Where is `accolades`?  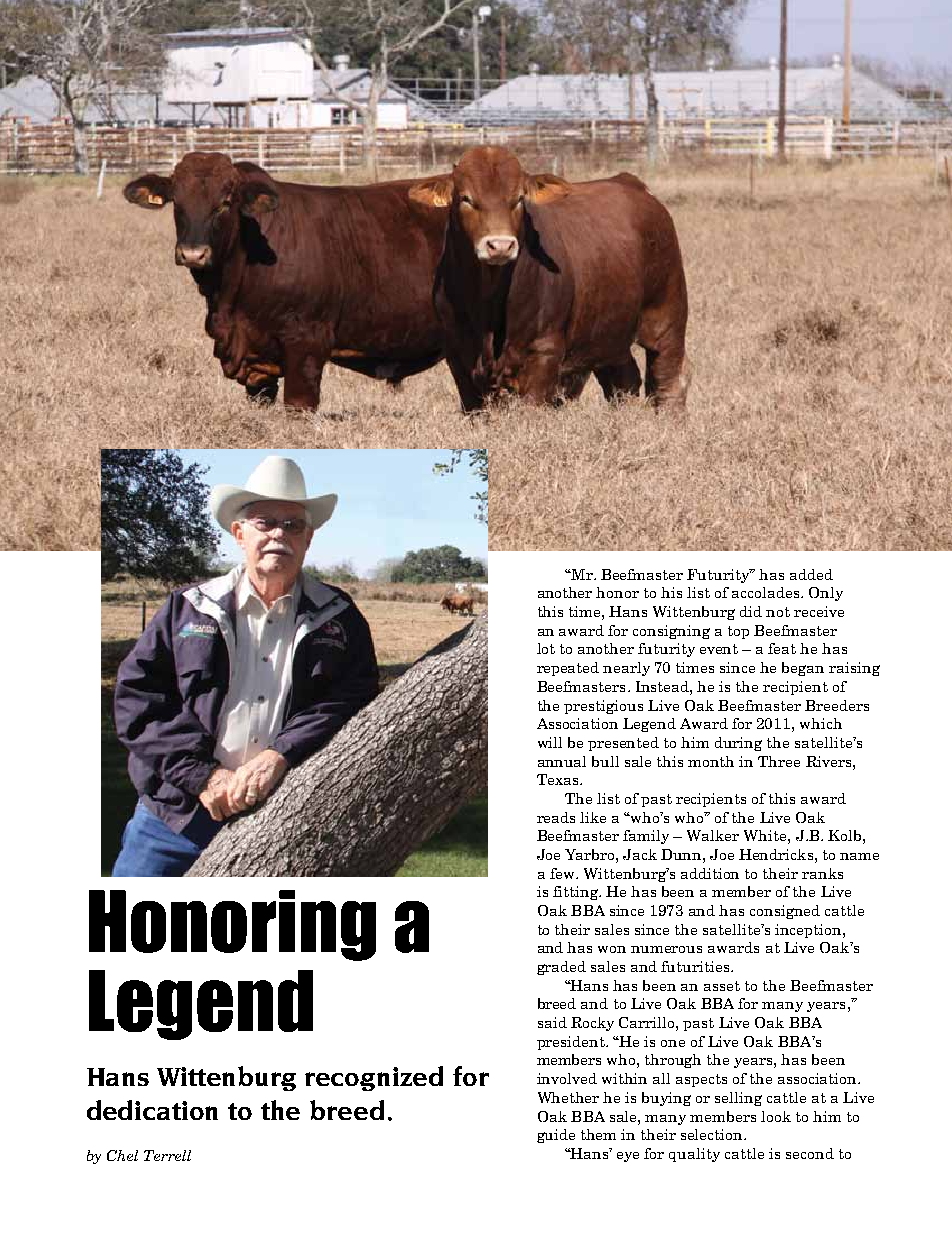 accolades is located at coordinates (765, 592).
